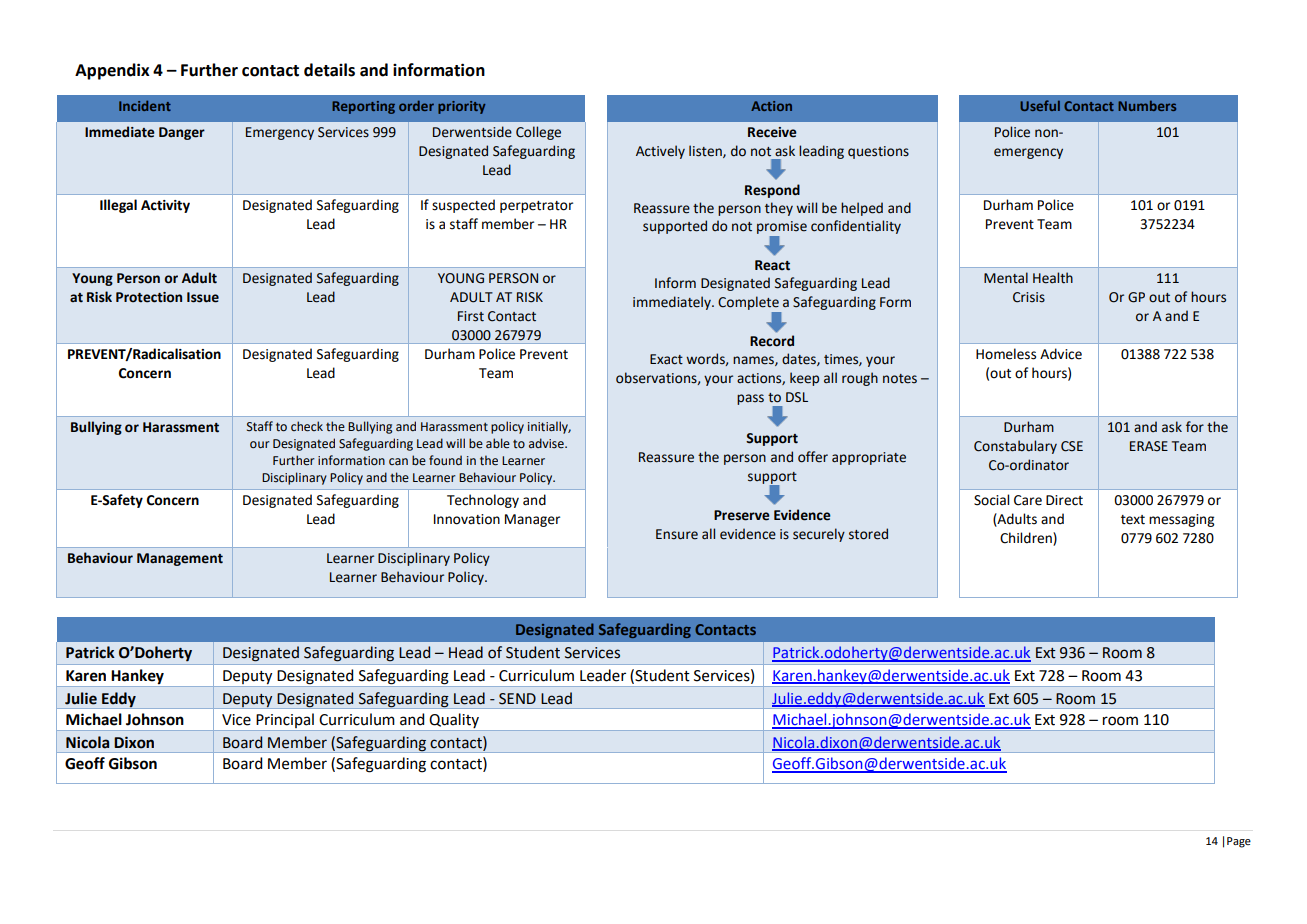  I want to click on Numbers, so click(1147, 106).
